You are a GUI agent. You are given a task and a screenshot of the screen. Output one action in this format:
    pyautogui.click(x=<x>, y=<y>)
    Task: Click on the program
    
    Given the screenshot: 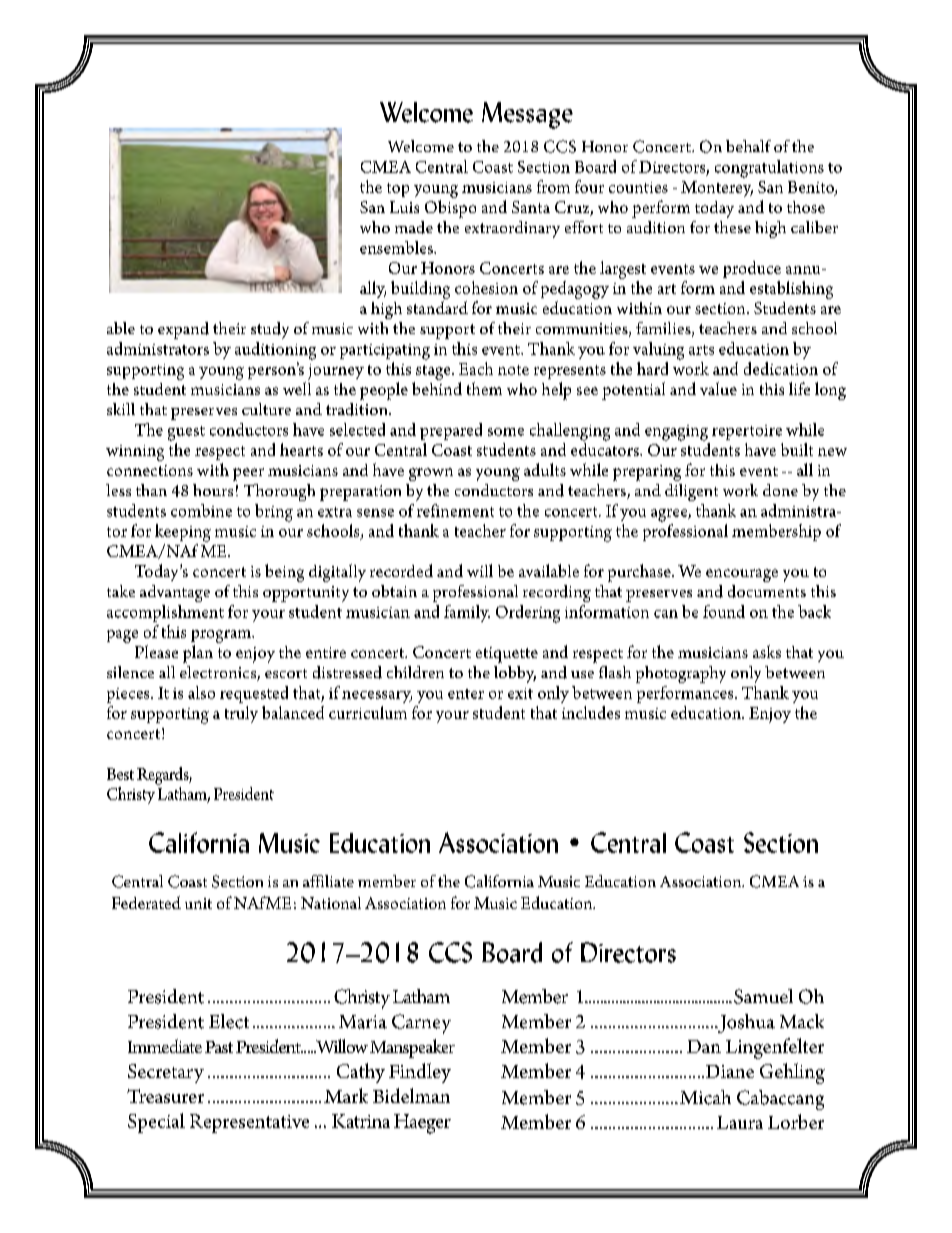 What is the action you would take?
    pyautogui.click(x=222, y=636)
